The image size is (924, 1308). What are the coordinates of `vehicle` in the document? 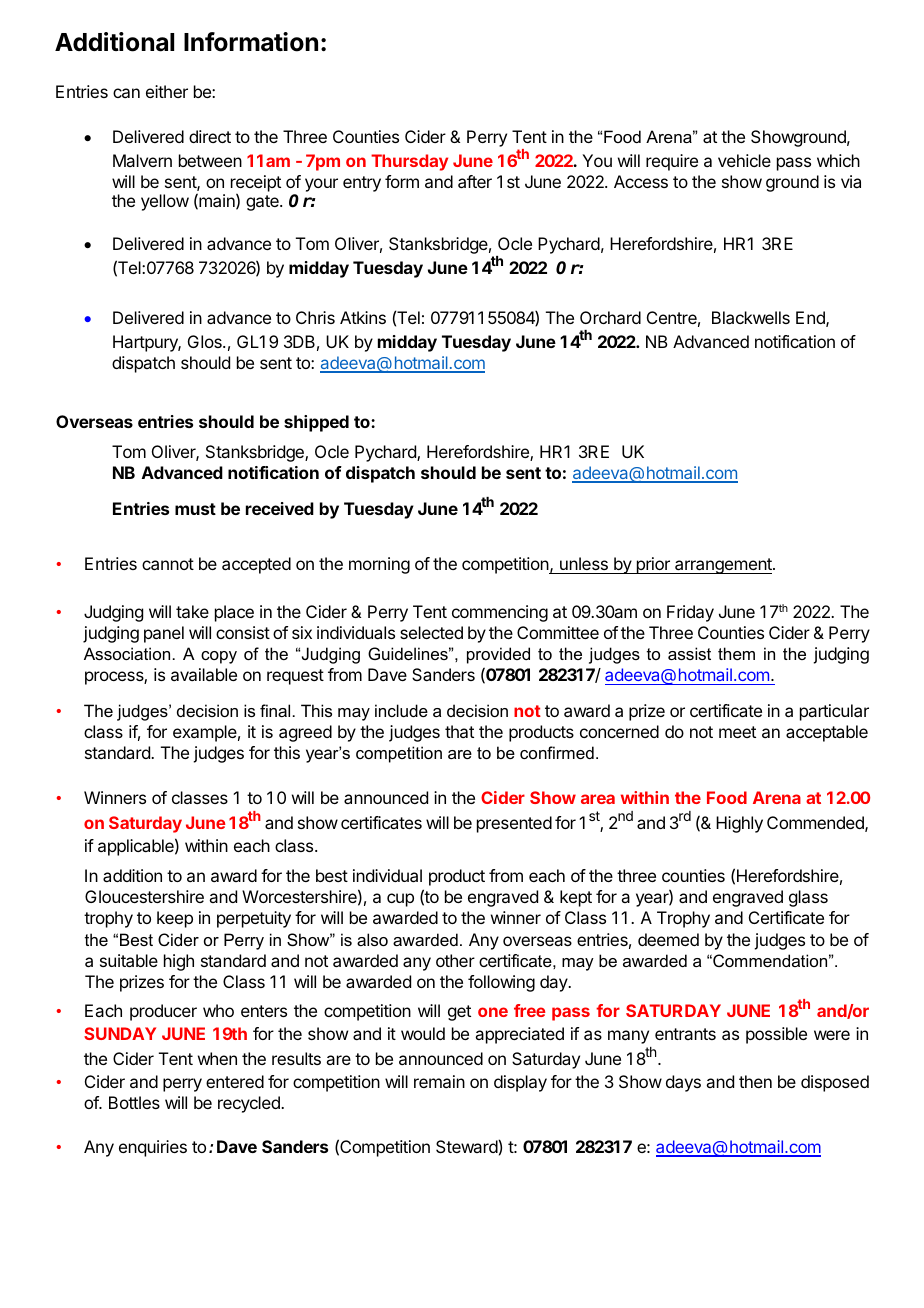 It's located at (744, 160).
